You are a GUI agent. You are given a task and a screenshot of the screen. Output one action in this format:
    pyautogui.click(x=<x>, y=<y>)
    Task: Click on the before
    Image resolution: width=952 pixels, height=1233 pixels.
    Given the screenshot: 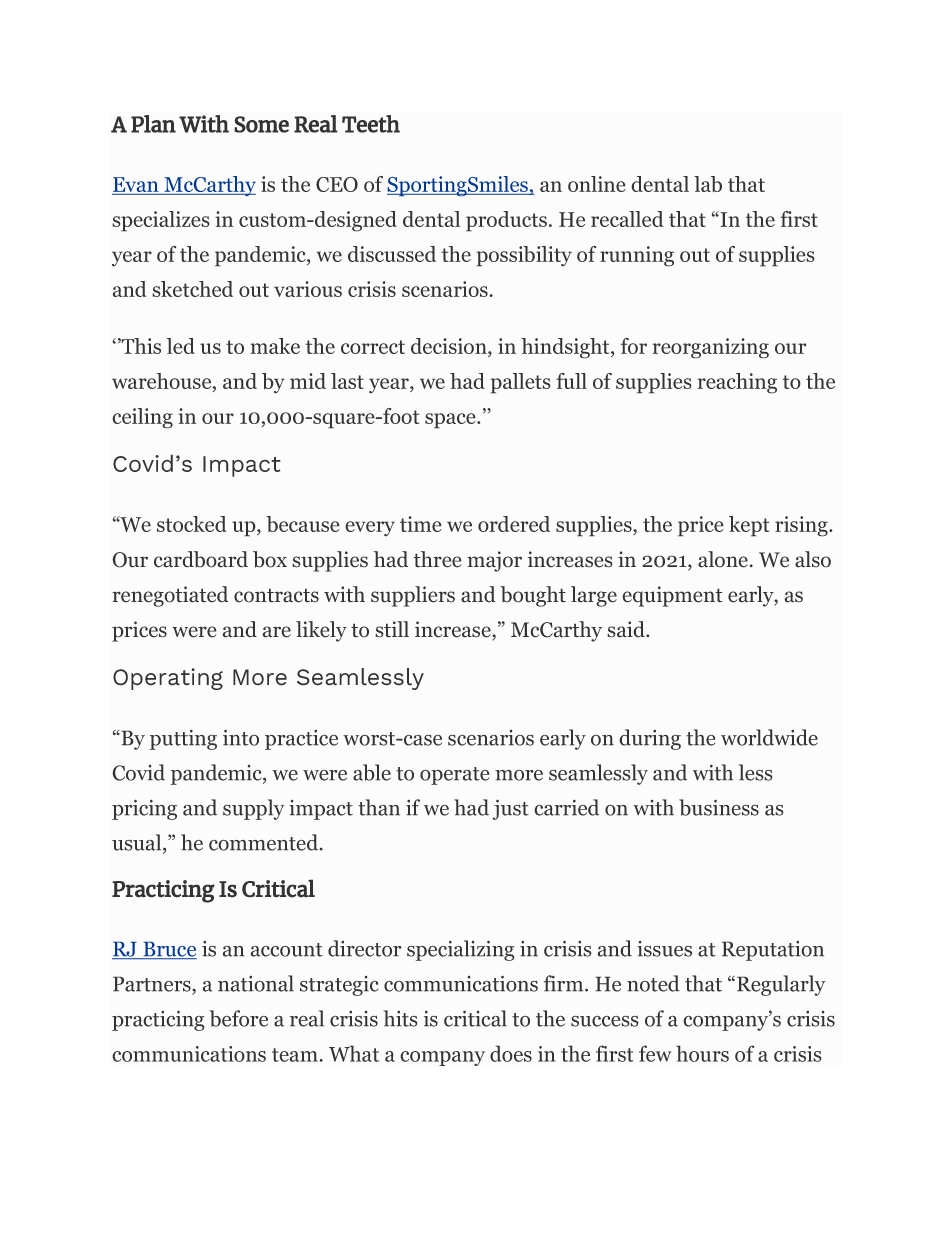 What is the action you would take?
    pyautogui.click(x=238, y=1018)
